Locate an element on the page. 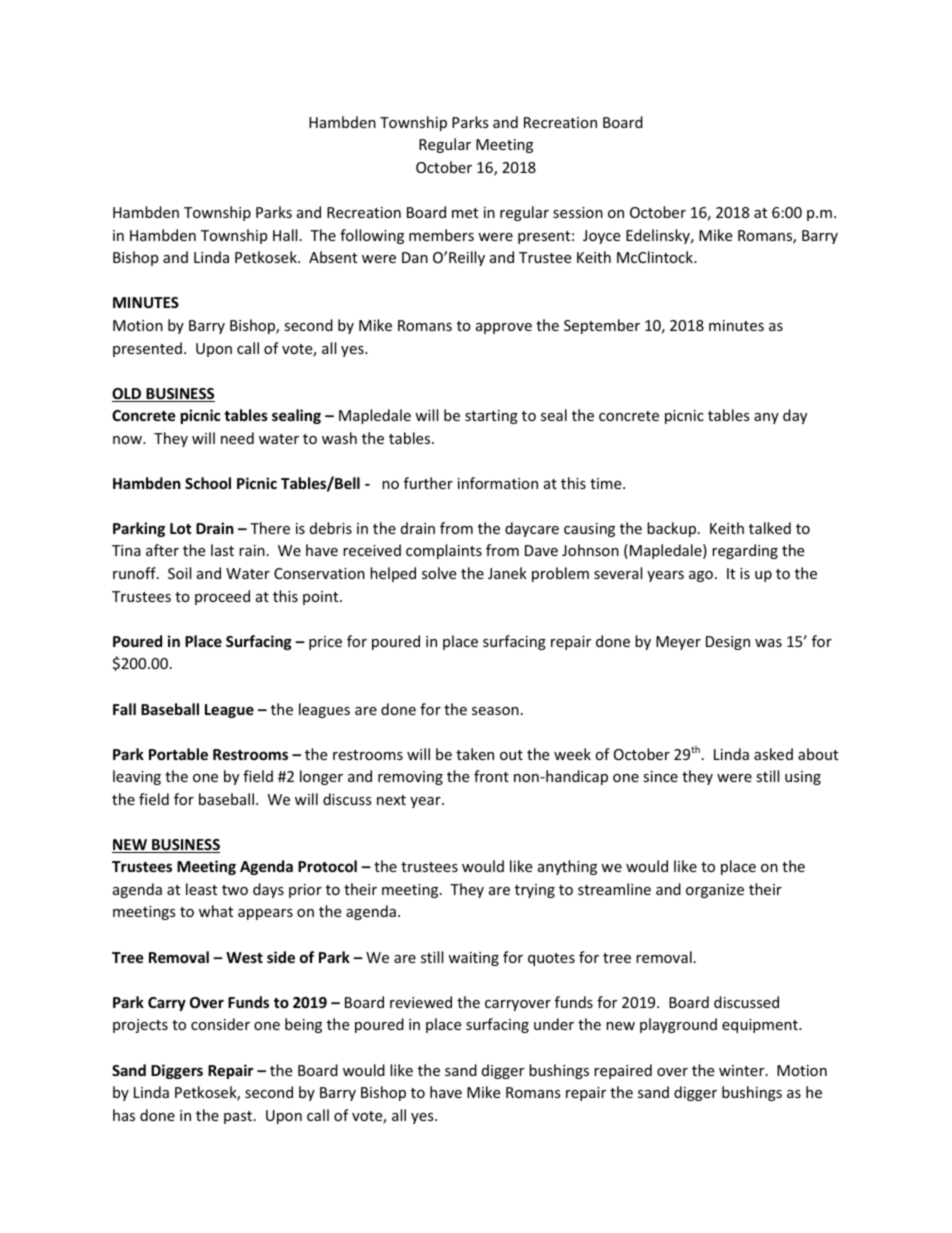  under is located at coordinates (554, 1024).
